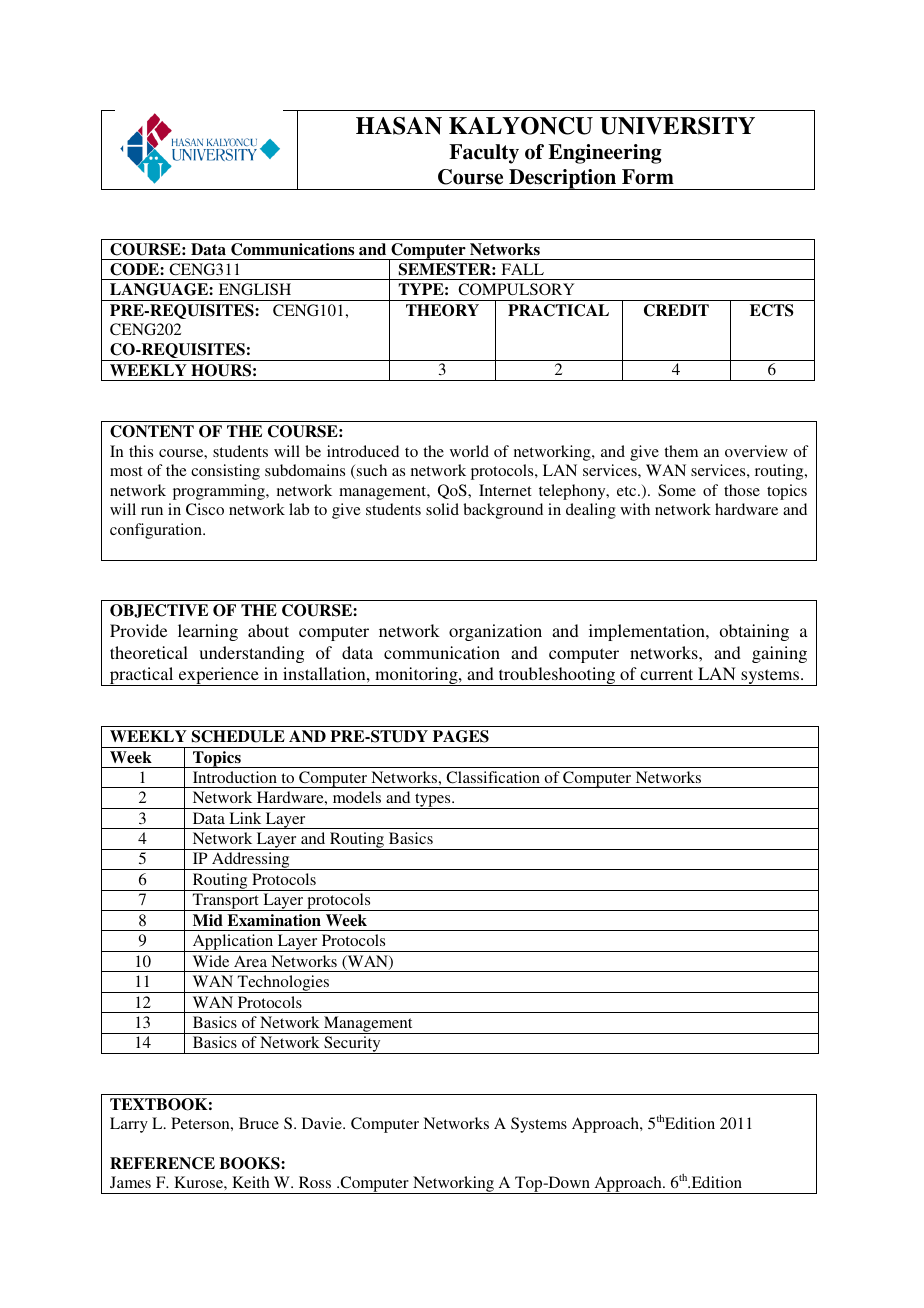 The image size is (924, 1308). I want to click on learning, so click(208, 632).
